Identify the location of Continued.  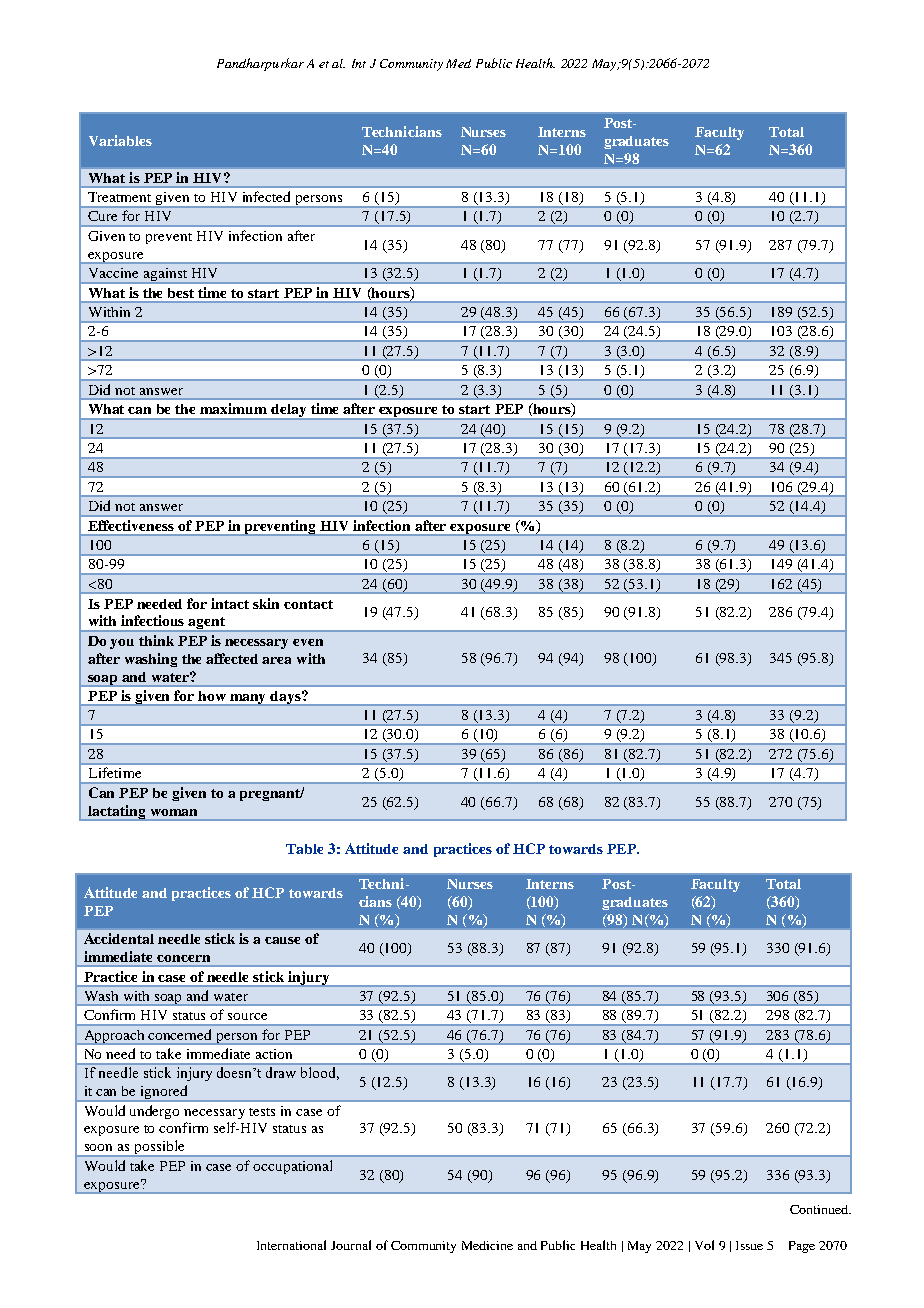
(820, 1209).
